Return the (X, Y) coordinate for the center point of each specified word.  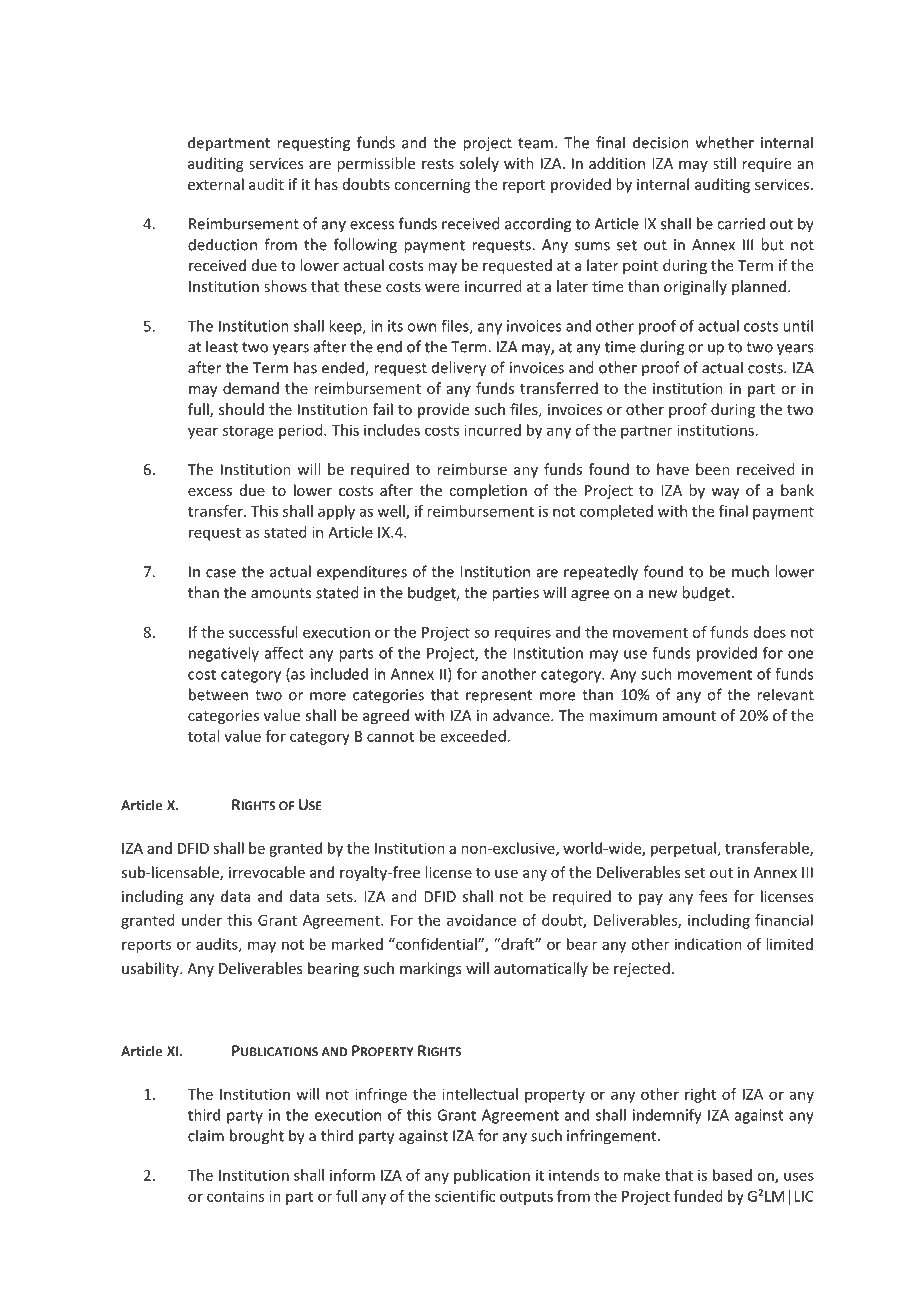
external (216, 184)
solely (479, 164)
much (750, 571)
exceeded (473, 736)
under (202, 920)
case (221, 573)
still (724, 163)
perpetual (683, 849)
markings (431, 969)
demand (251, 388)
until (798, 326)
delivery (459, 369)
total (203, 736)
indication (708, 944)
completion (488, 491)
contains (236, 1196)
